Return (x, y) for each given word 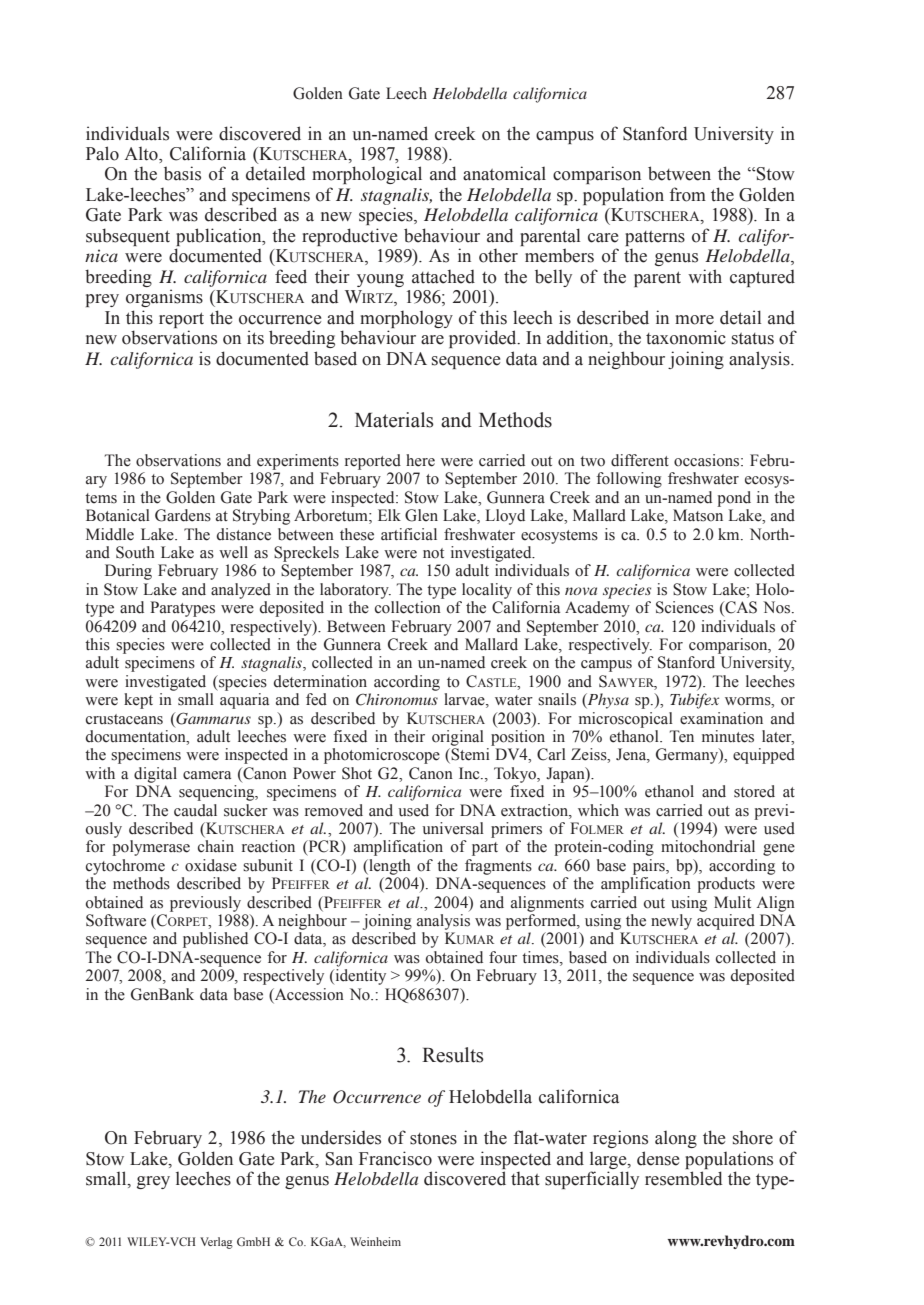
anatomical (504, 173)
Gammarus (212, 718)
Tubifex (694, 701)
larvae (465, 700)
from (688, 194)
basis (182, 173)
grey (153, 1182)
